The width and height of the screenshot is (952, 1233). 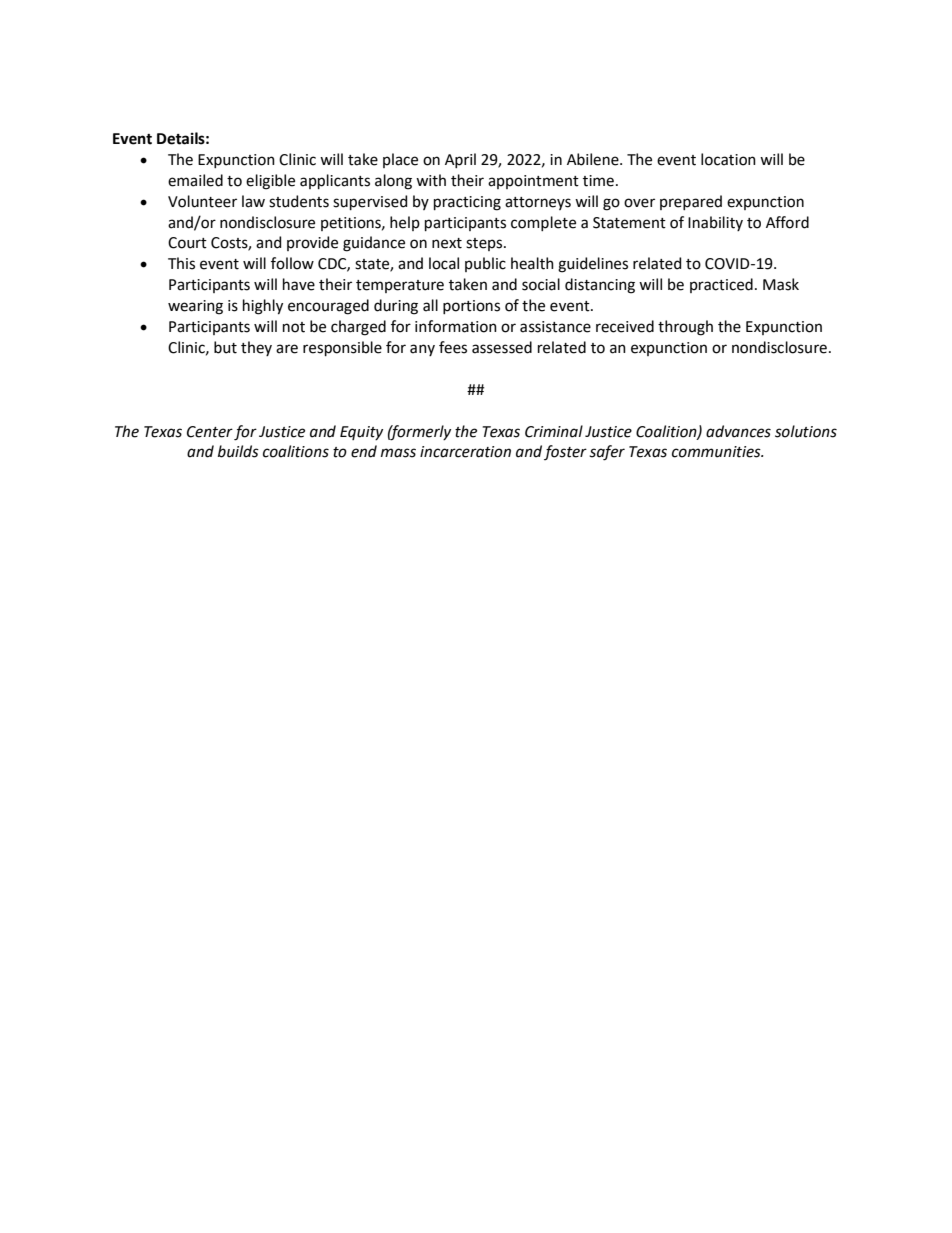 I want to click on location, so click(x=728, y=159).
